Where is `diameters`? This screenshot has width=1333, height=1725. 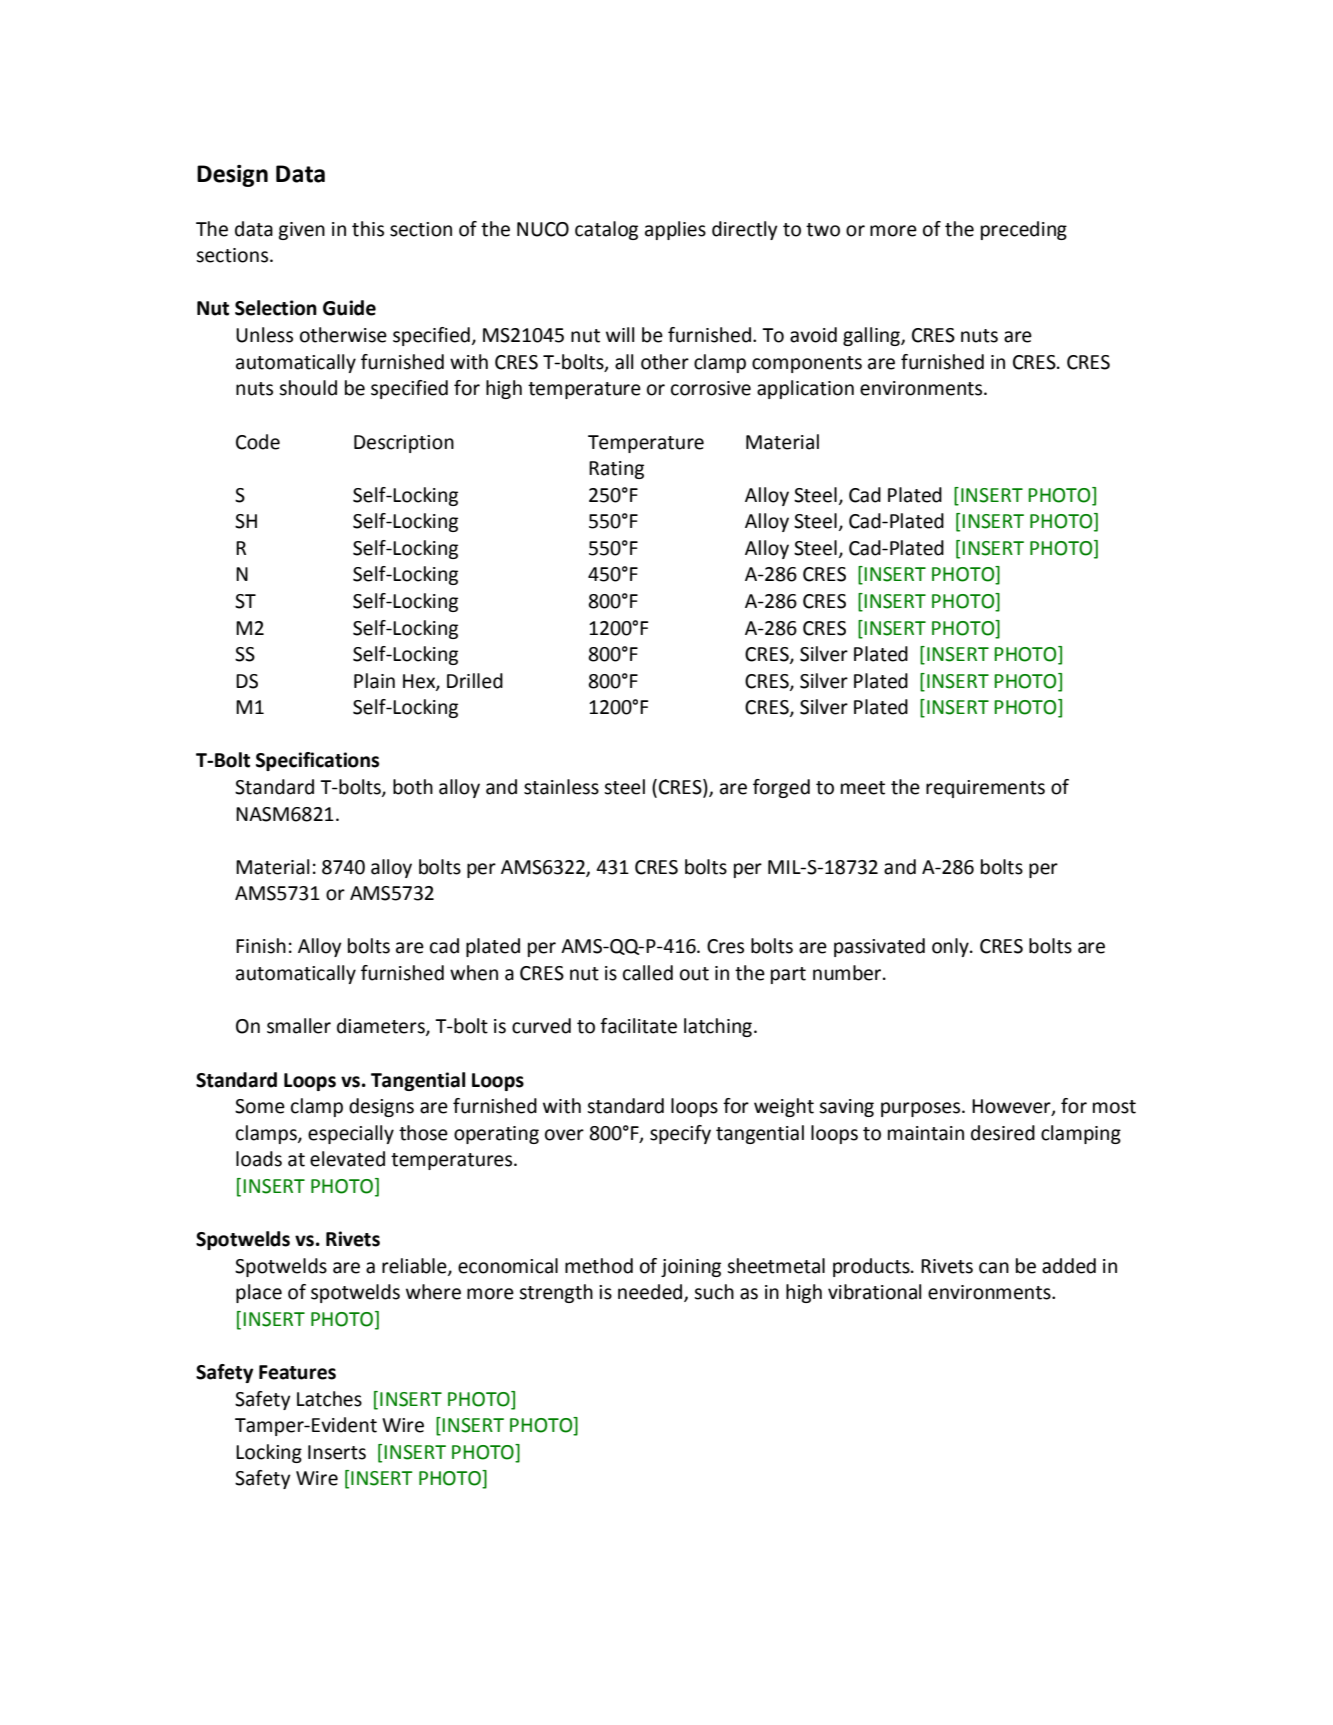
diameters is located at coordinates (382, 1027).
